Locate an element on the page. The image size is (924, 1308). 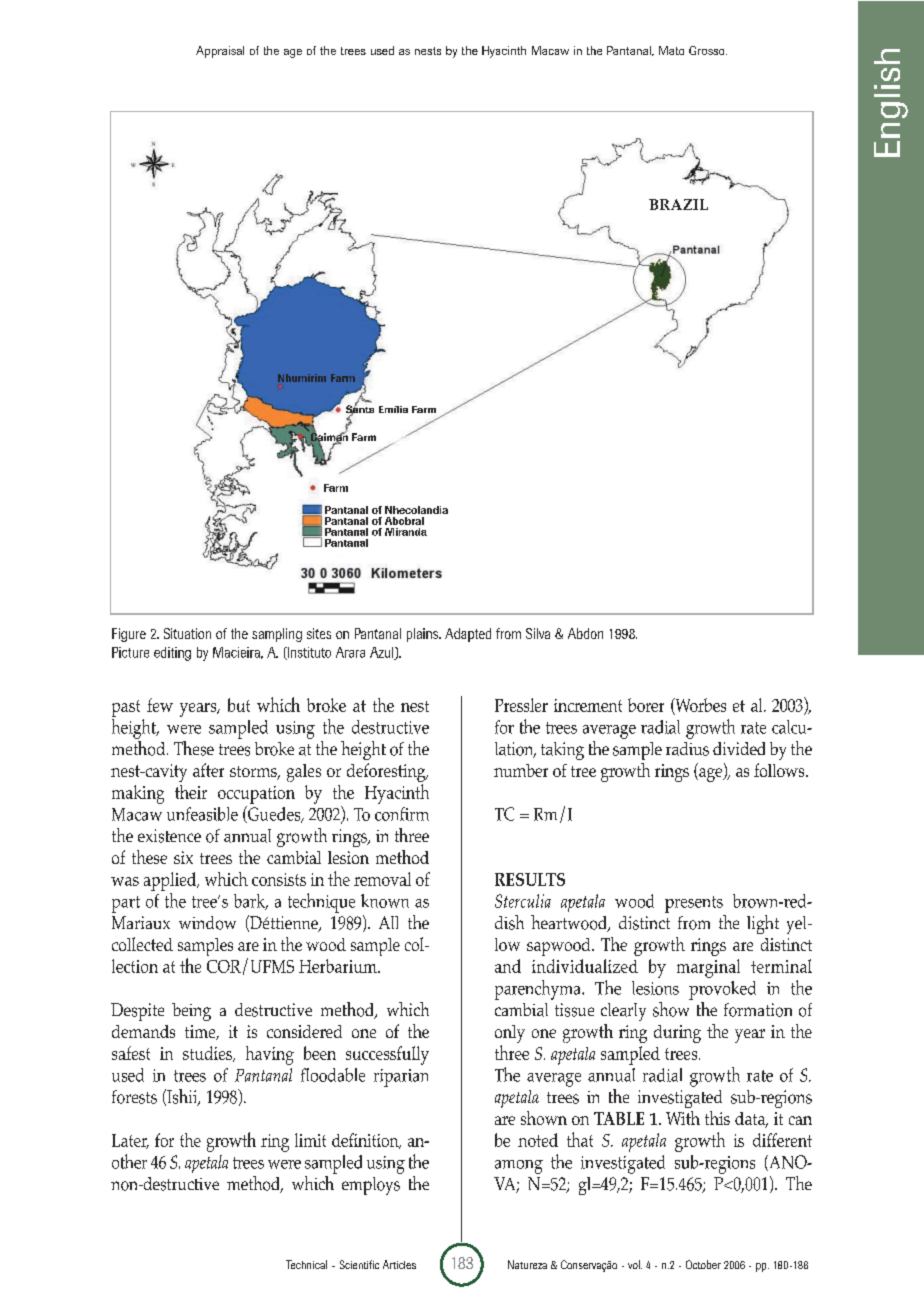
Technical is located at coordinates (306, 1264).
